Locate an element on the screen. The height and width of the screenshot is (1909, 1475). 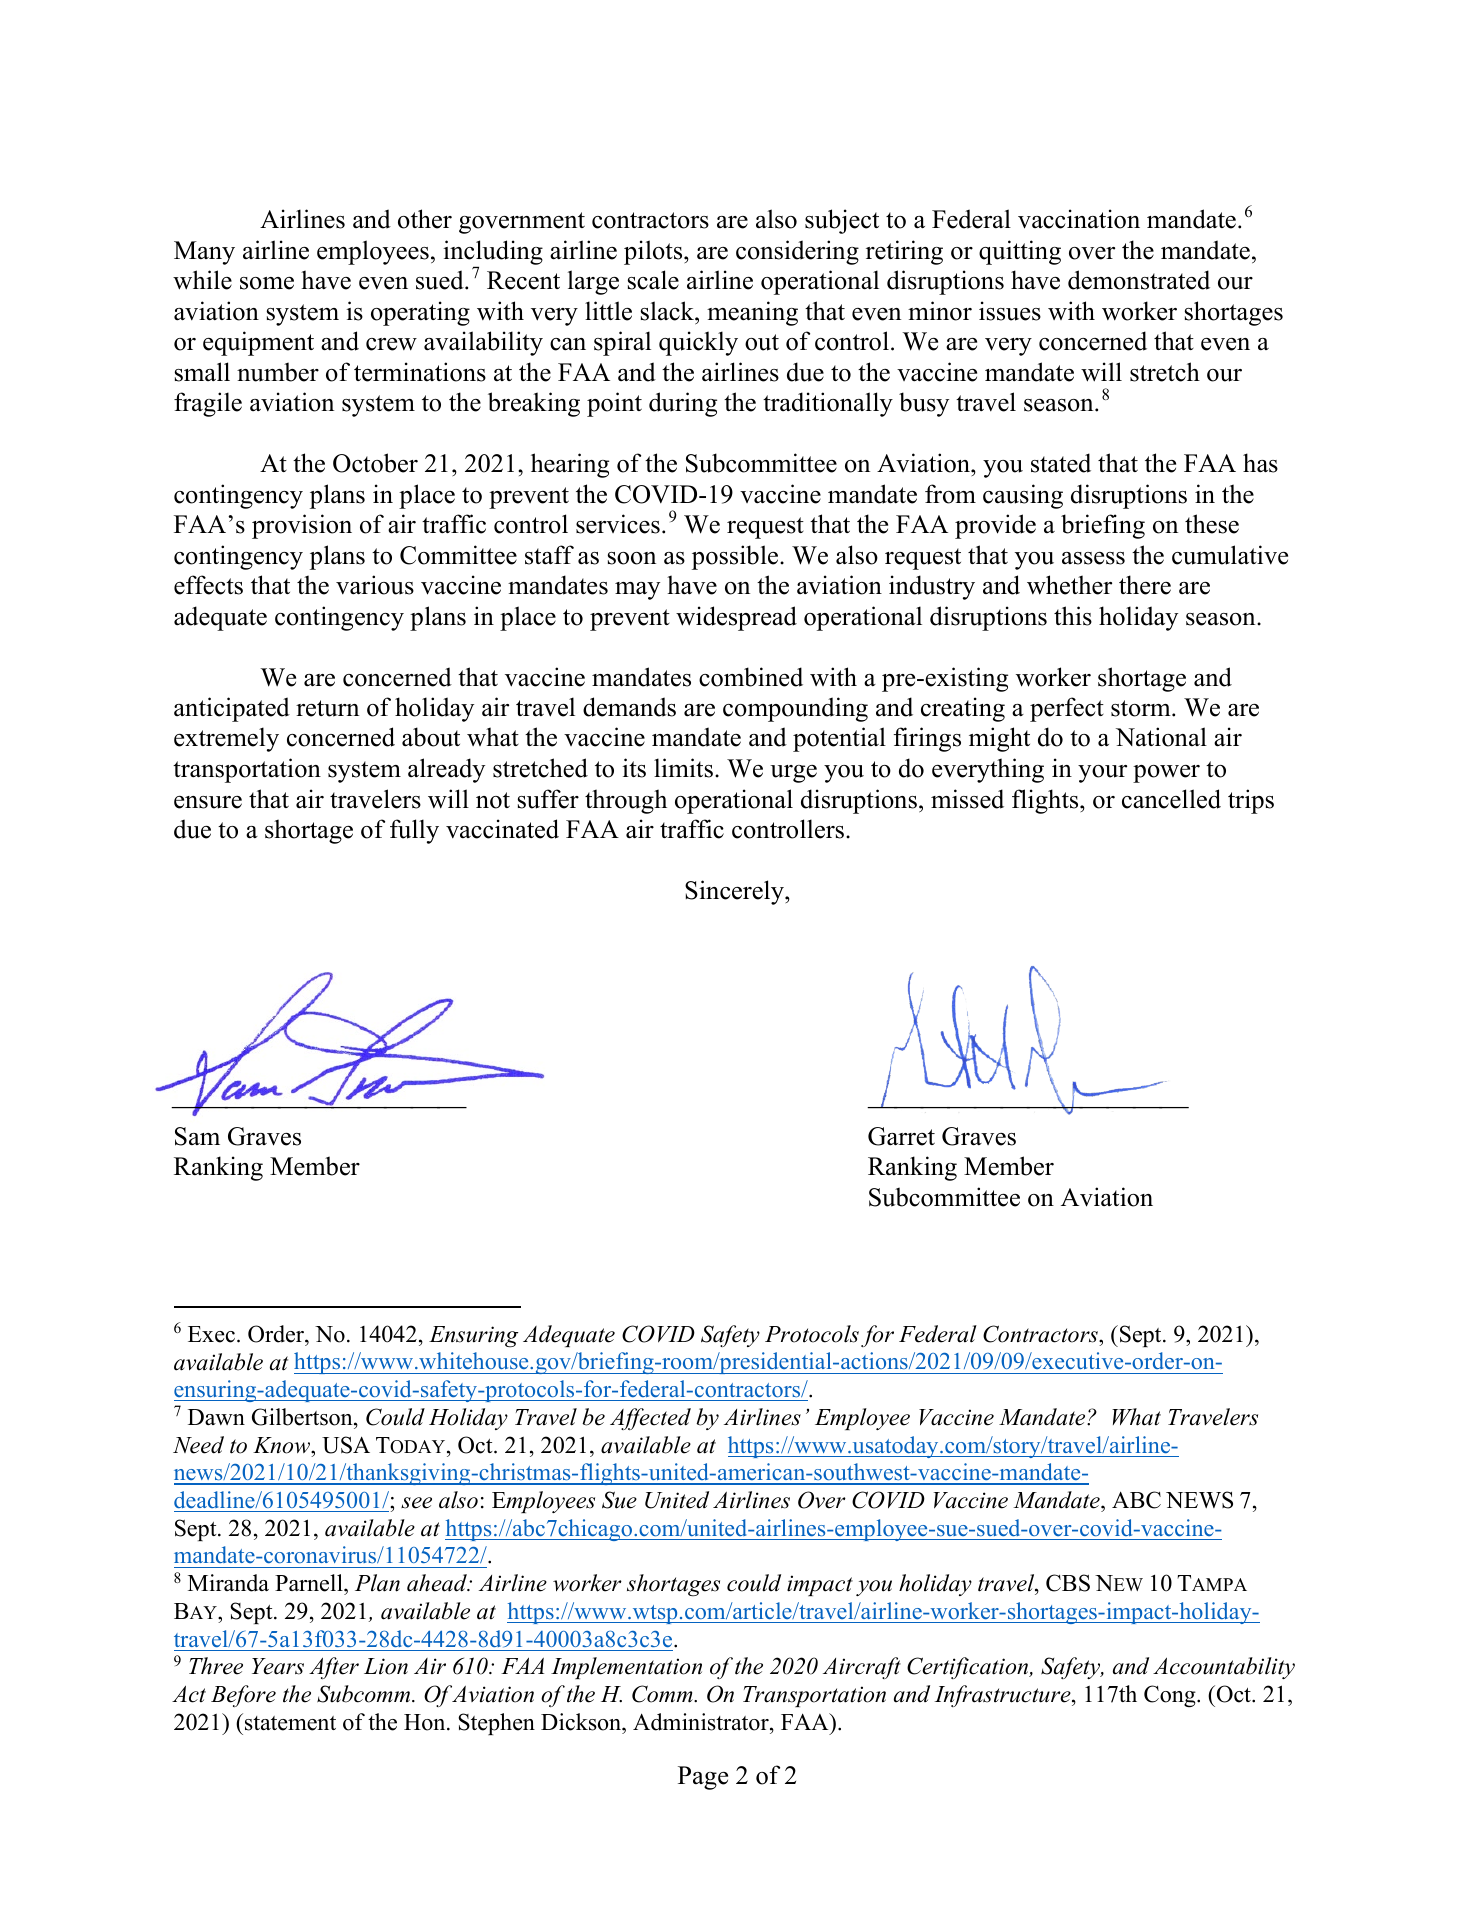
Cong is located at coordinates (1171, 1696).
